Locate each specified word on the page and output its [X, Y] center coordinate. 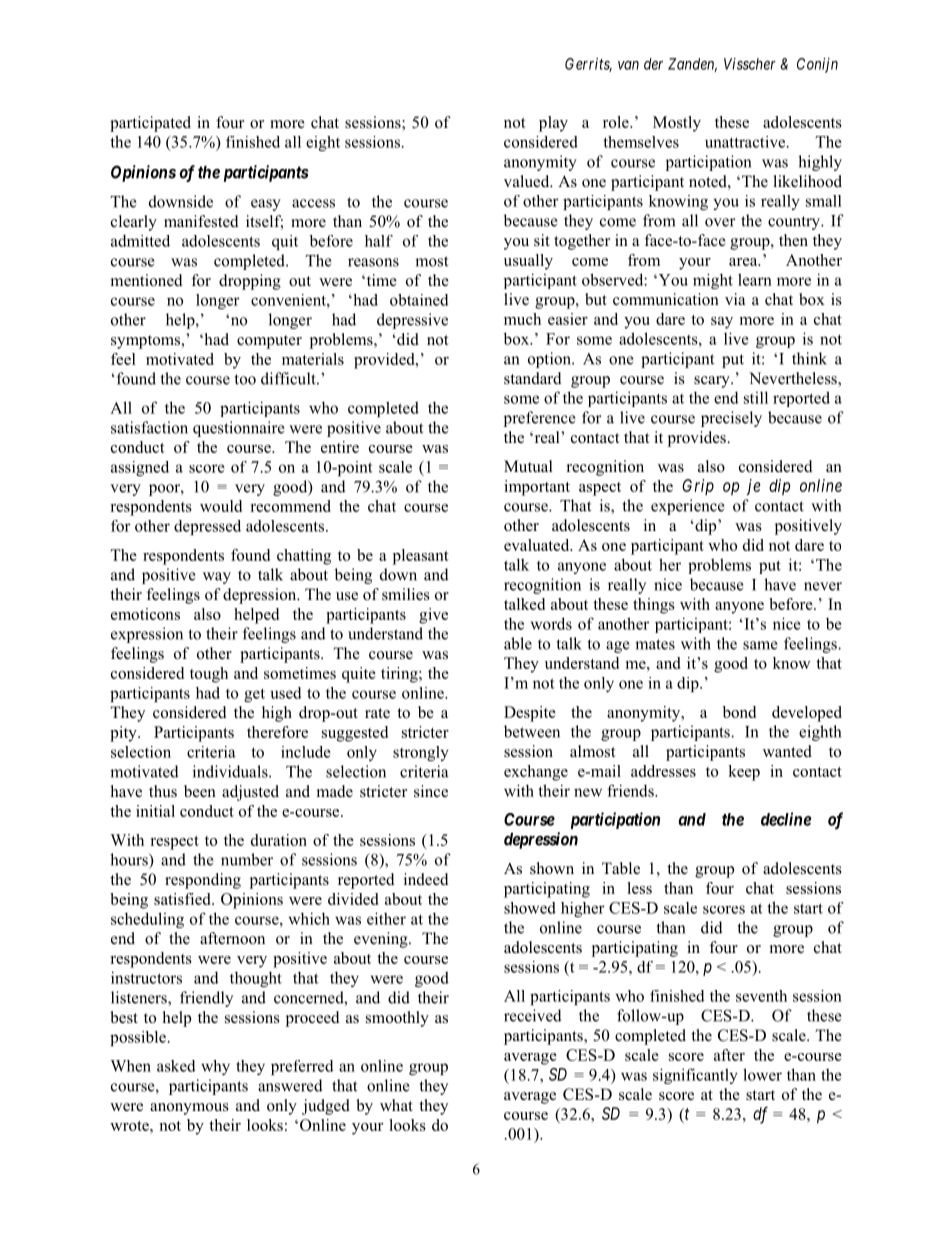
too [245, 379]
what [396, 1105]
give [433, 616]
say [722, 323]
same [760, 645]
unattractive [746, 142]
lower [762, 1074]
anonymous [189, 1109]
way [217, 578]
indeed [426, 879]
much [522, 319]
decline [786, 819]
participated [150, 124]
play [553, 124]
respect [174, 843]
